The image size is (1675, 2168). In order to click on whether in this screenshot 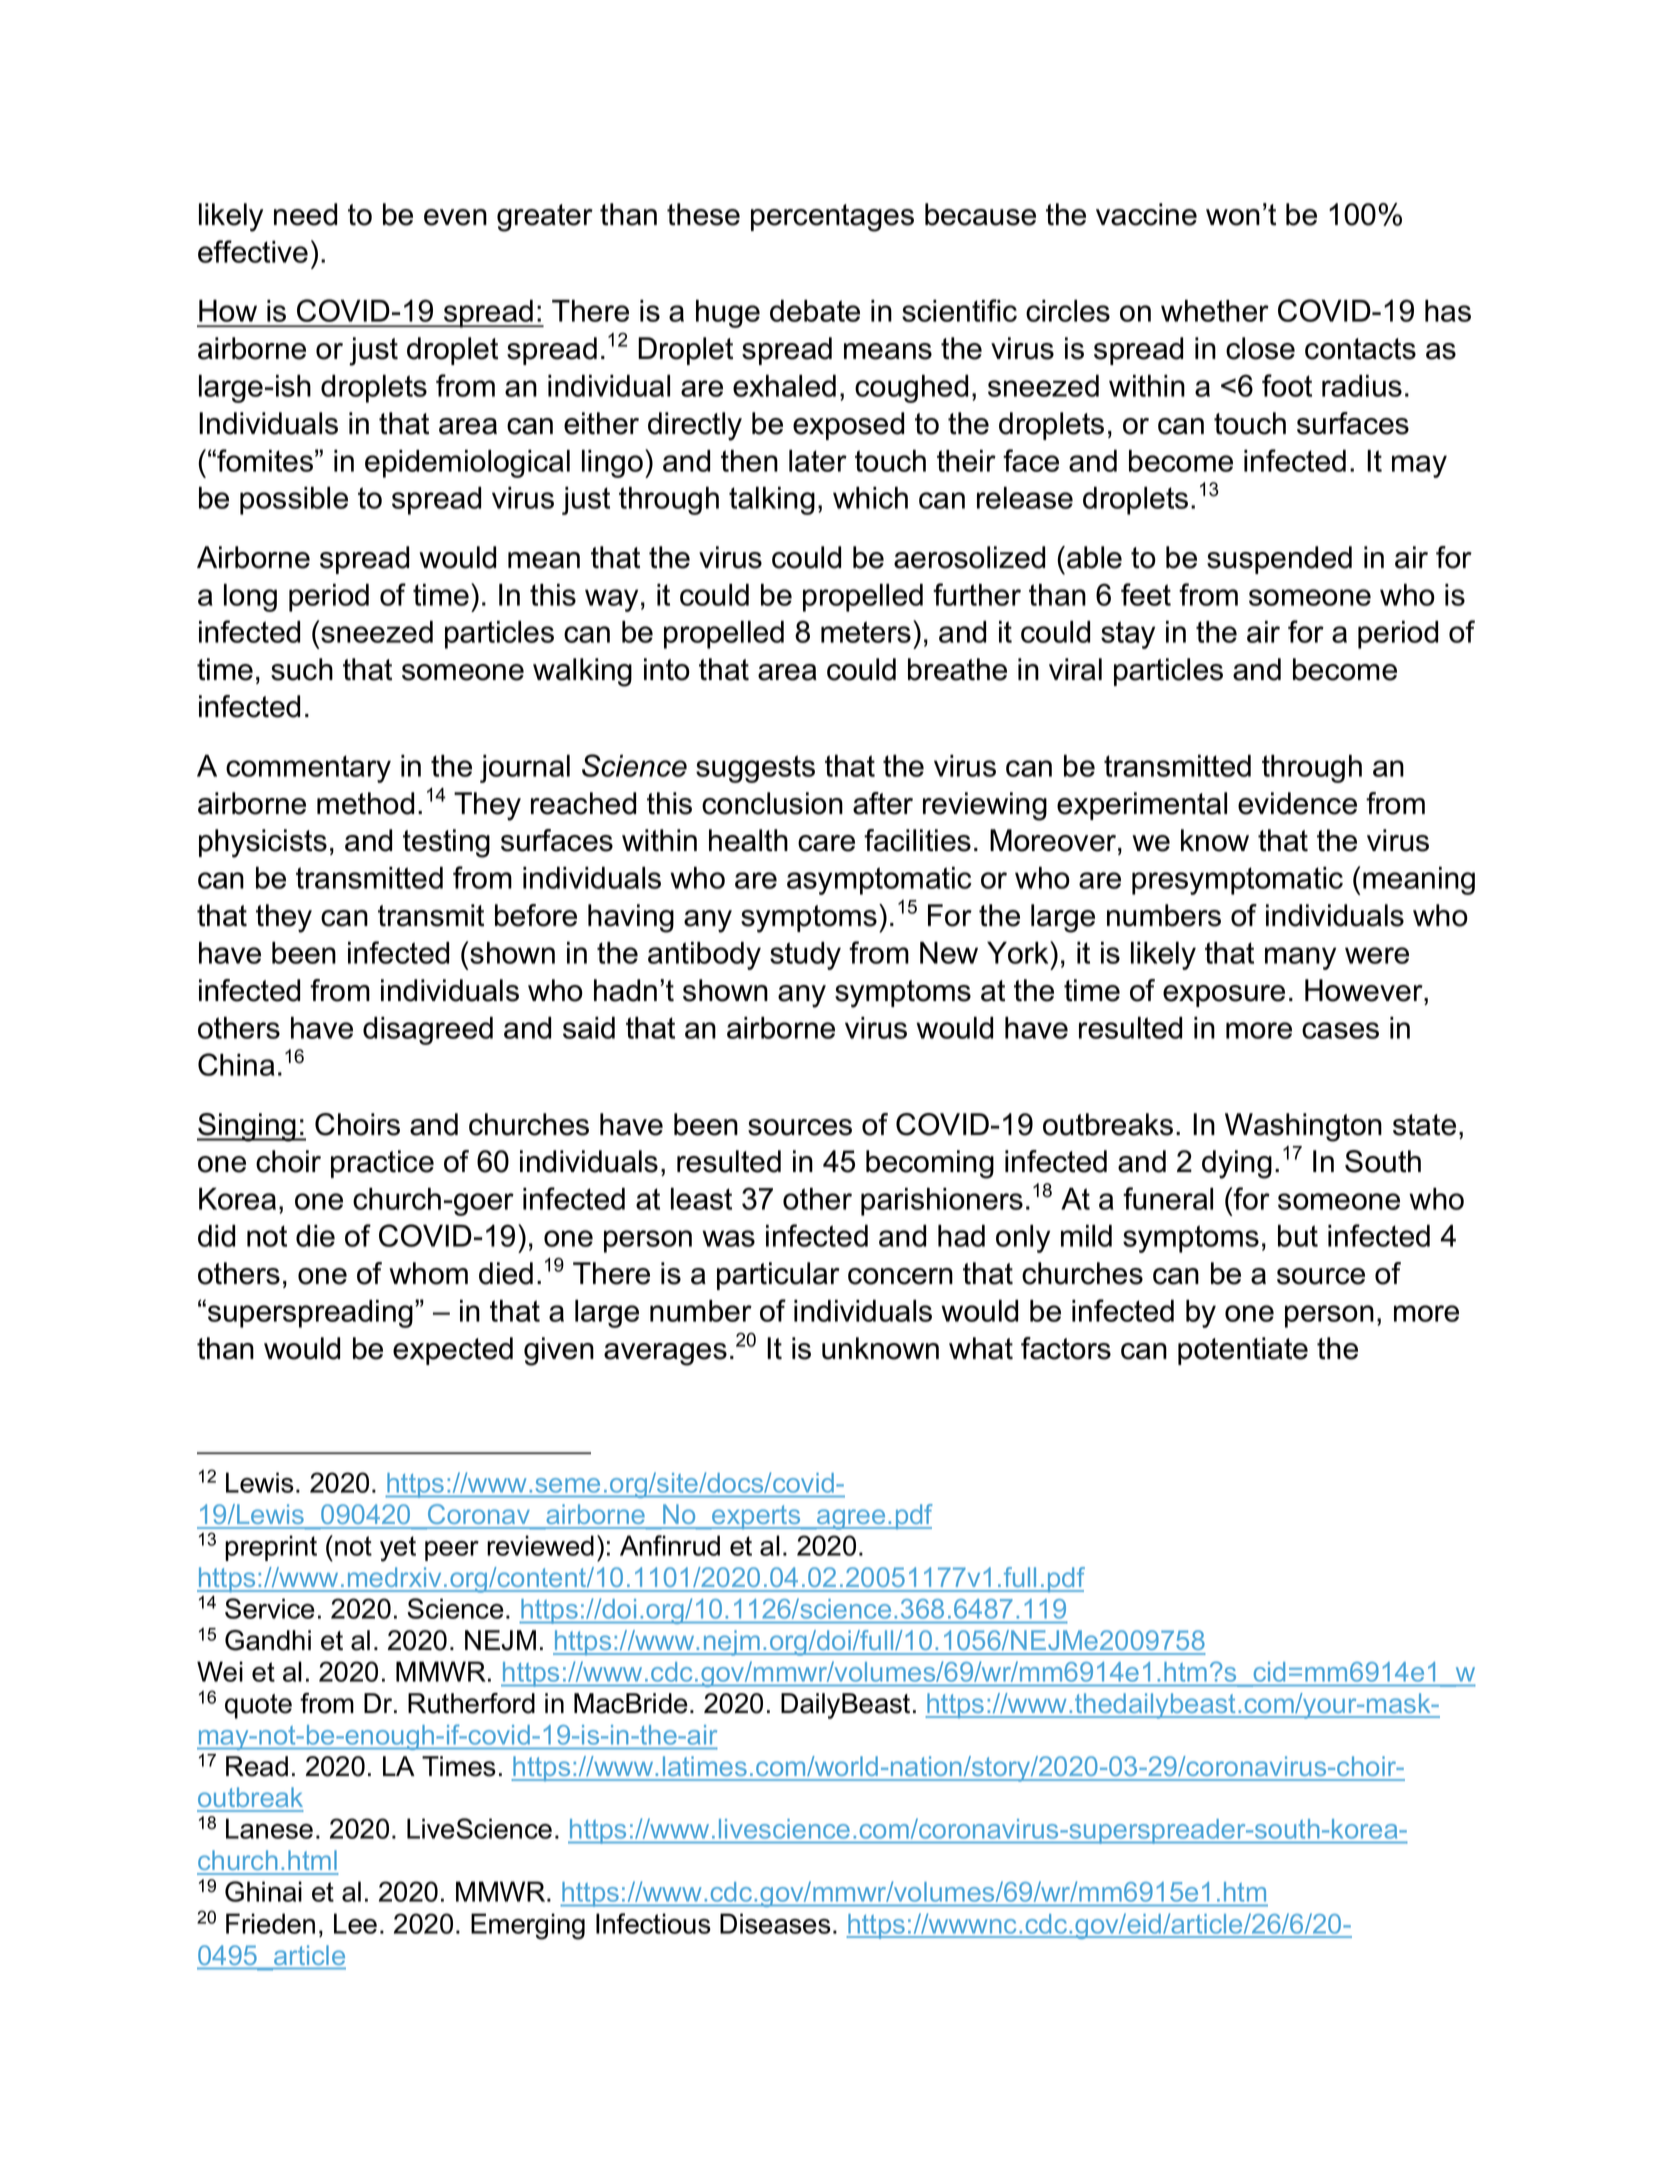, I will do `click(1215, 311)`.
